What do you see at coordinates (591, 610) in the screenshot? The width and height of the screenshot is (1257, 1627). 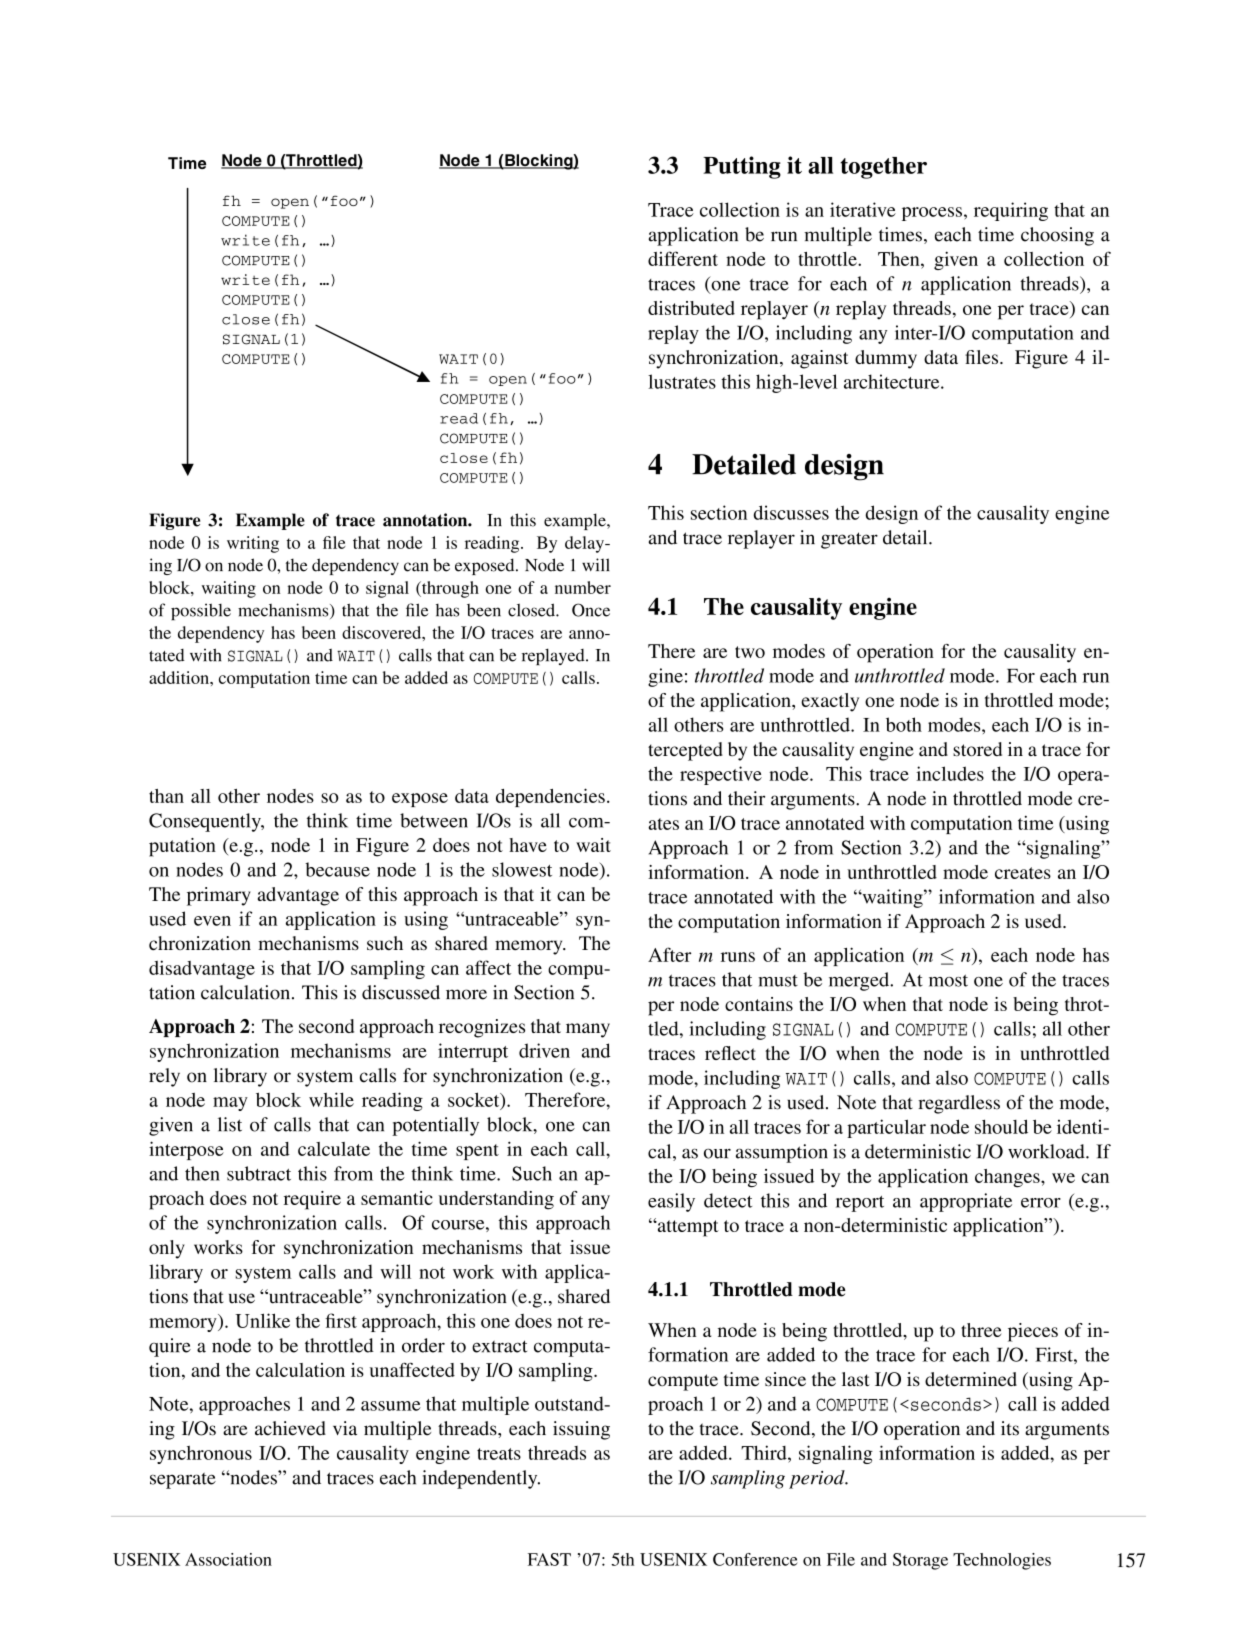 I see `Once` at bounding box center [591, 610].
